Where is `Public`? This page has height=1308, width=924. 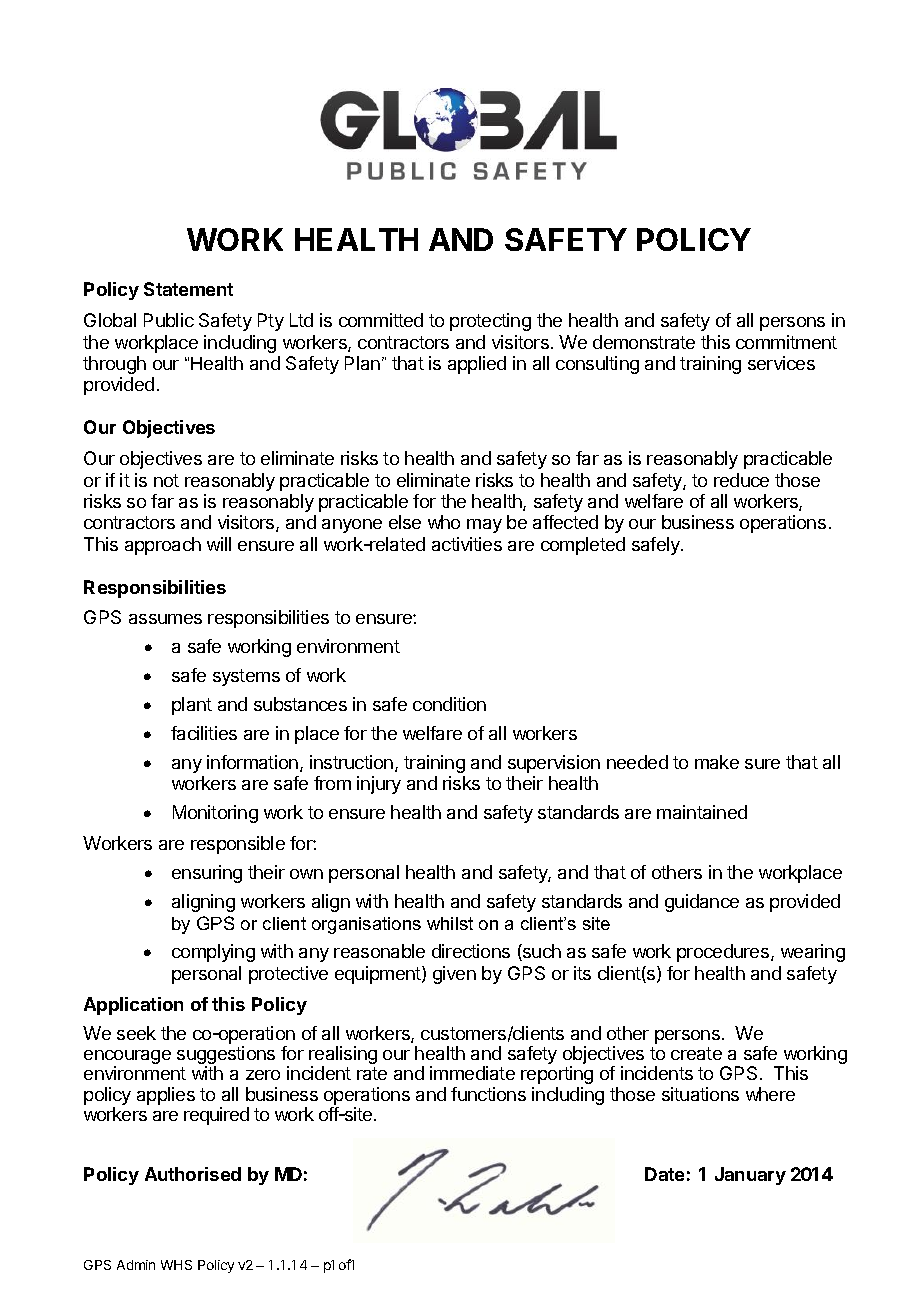
Public is located at coordinates (169, 320).
